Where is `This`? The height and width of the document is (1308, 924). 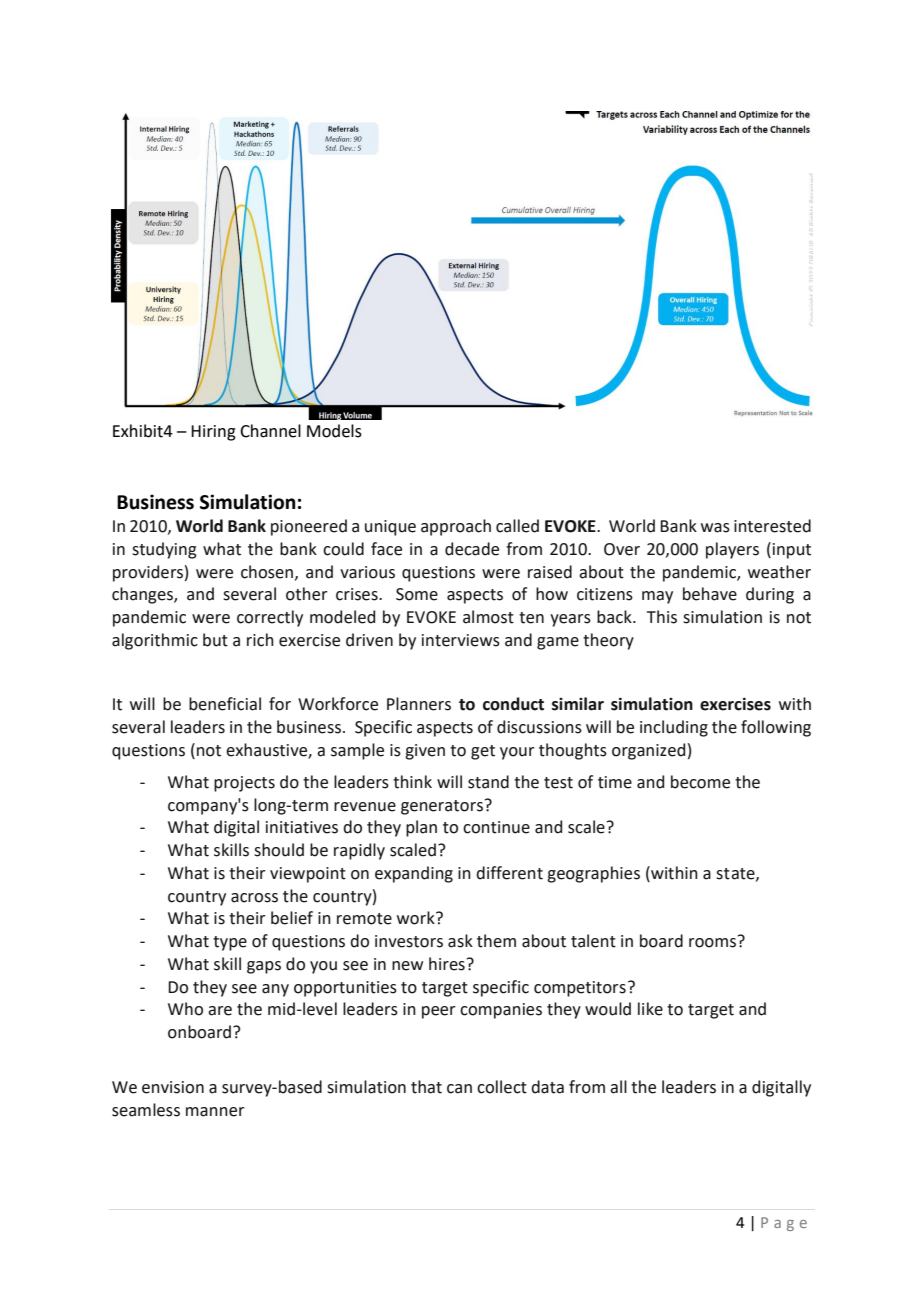
This is located at coordinates (662, 617).
